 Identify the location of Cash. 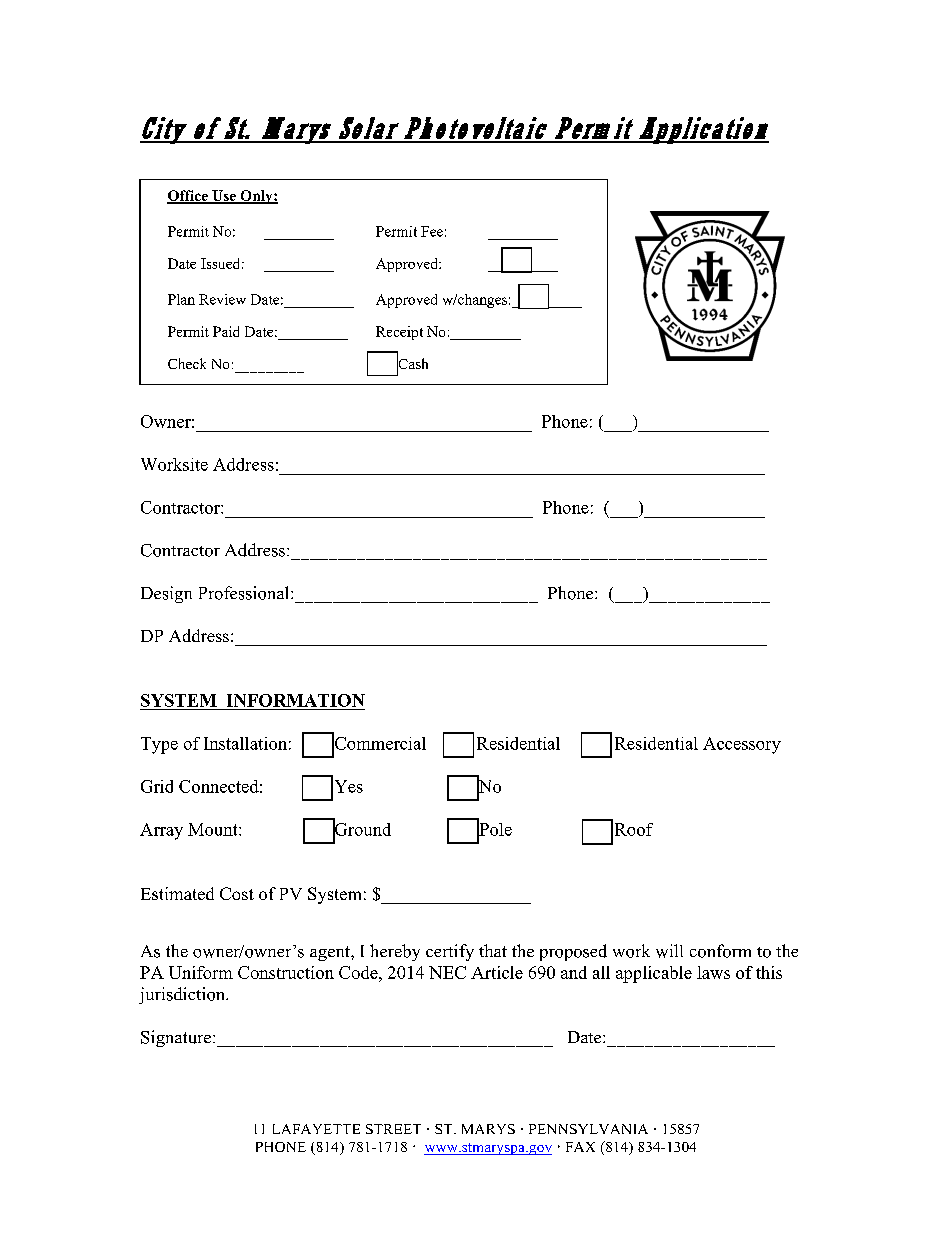
(412, 364).
